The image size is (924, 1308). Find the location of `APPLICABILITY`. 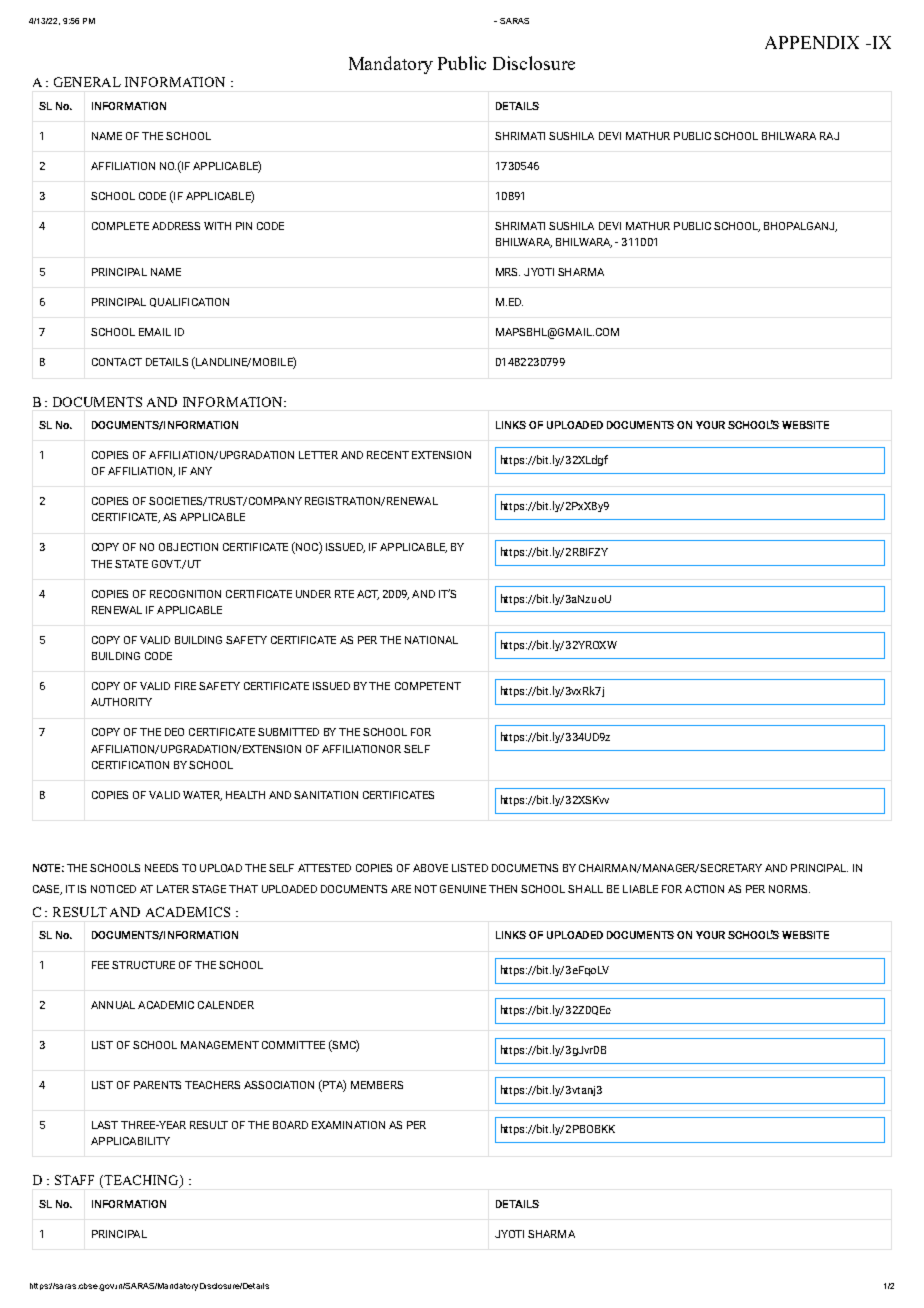

APPLICABILITY is located at coordinates (130, 1141).
